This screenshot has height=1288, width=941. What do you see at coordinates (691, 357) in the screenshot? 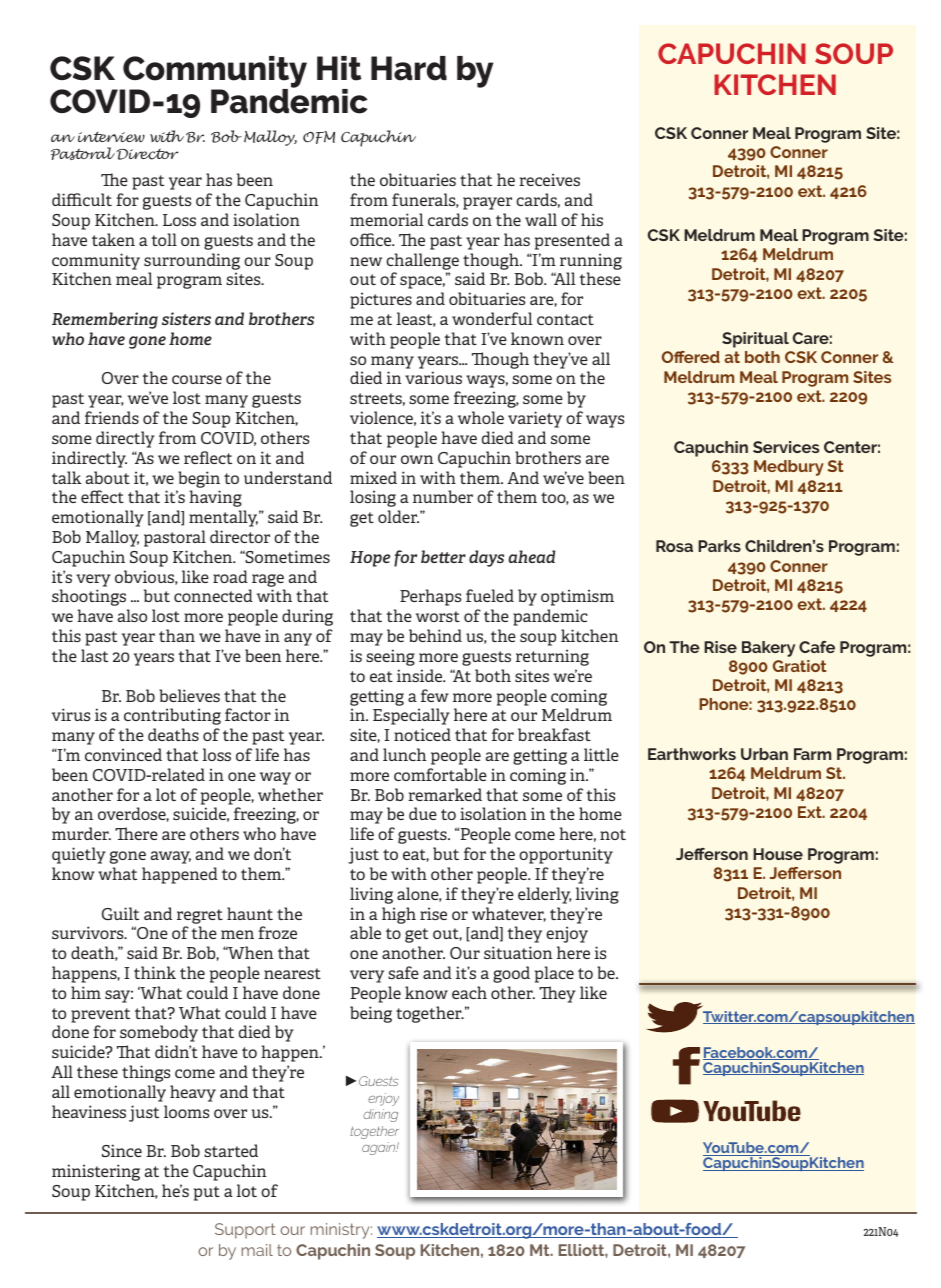
I see `Offered` at bounding box center [691, 357].
